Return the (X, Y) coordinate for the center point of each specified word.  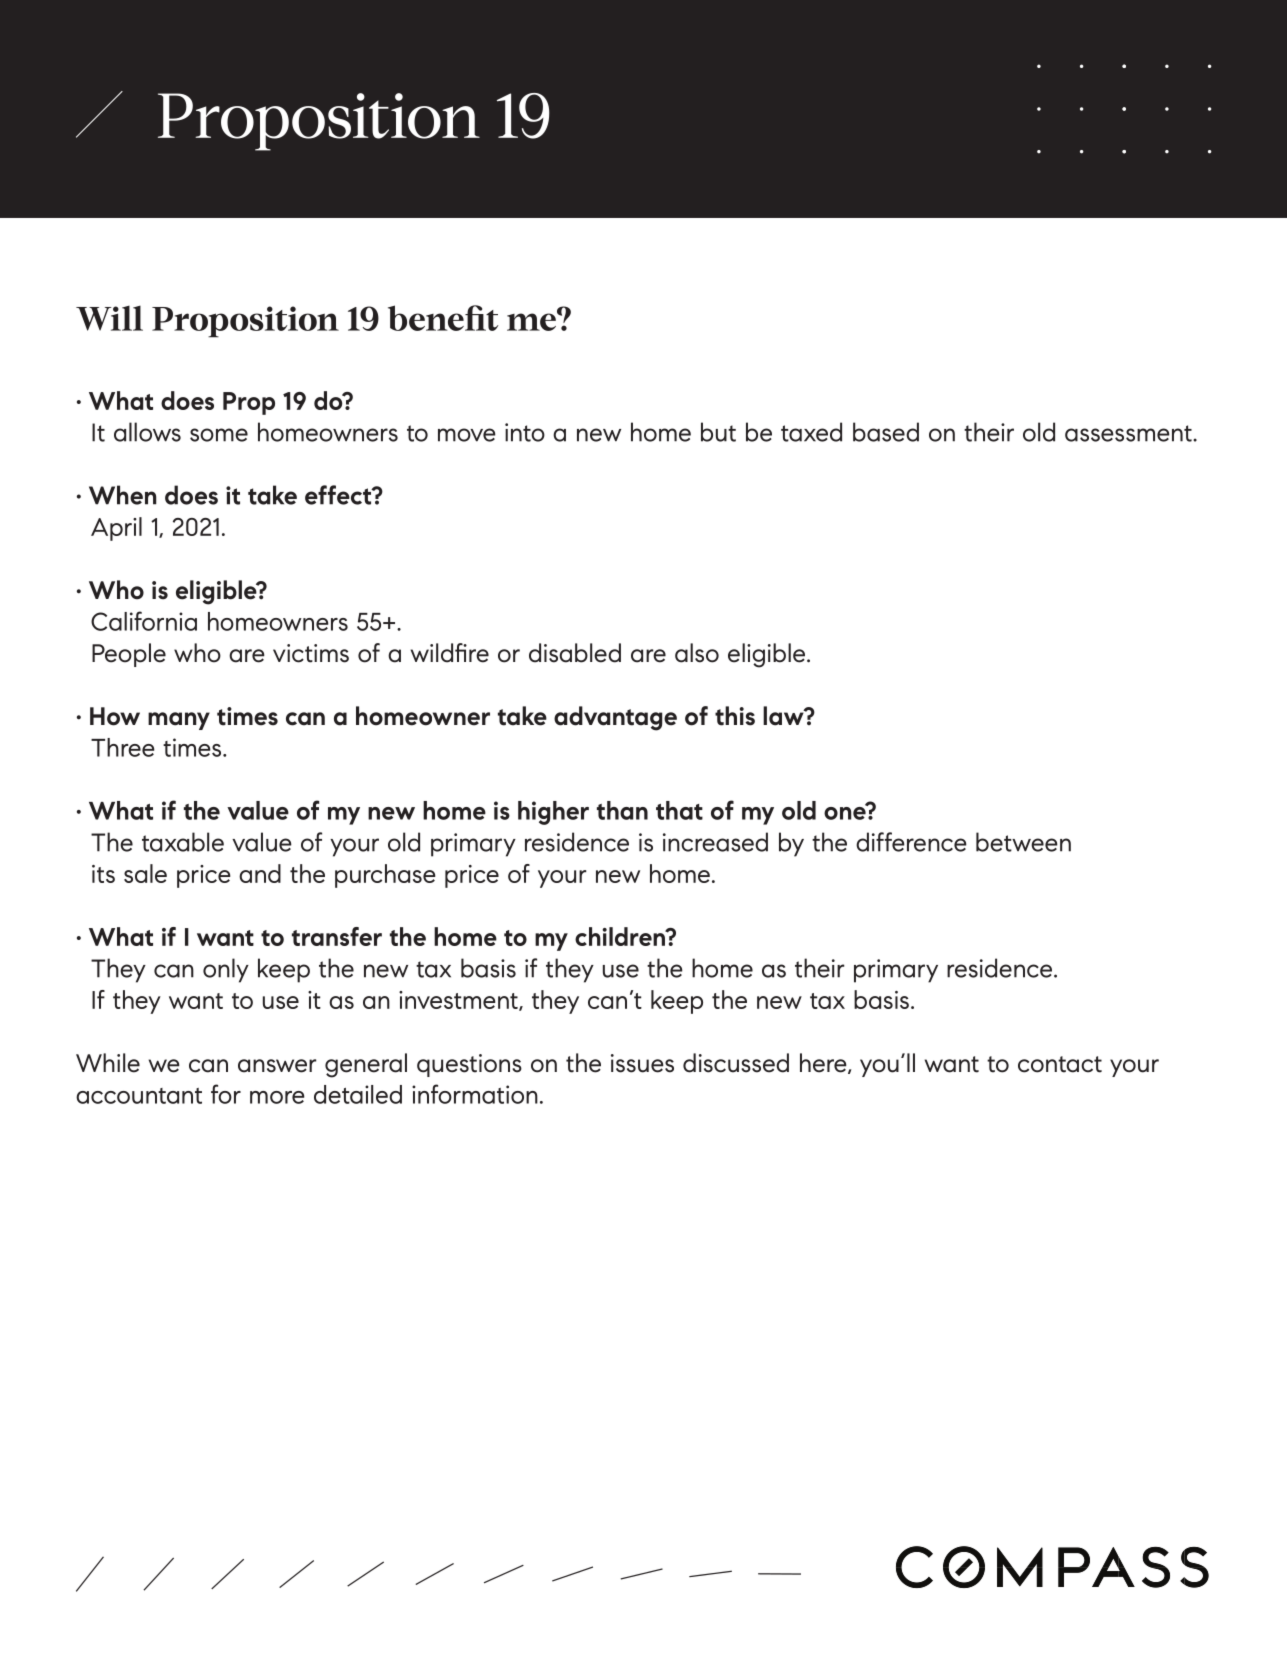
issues (642, 1063)
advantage (615, 718)
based (886, 432)
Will (109, 318)
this (735, 716)
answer (277, 1066)
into (525, 432)
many (179, 721)
